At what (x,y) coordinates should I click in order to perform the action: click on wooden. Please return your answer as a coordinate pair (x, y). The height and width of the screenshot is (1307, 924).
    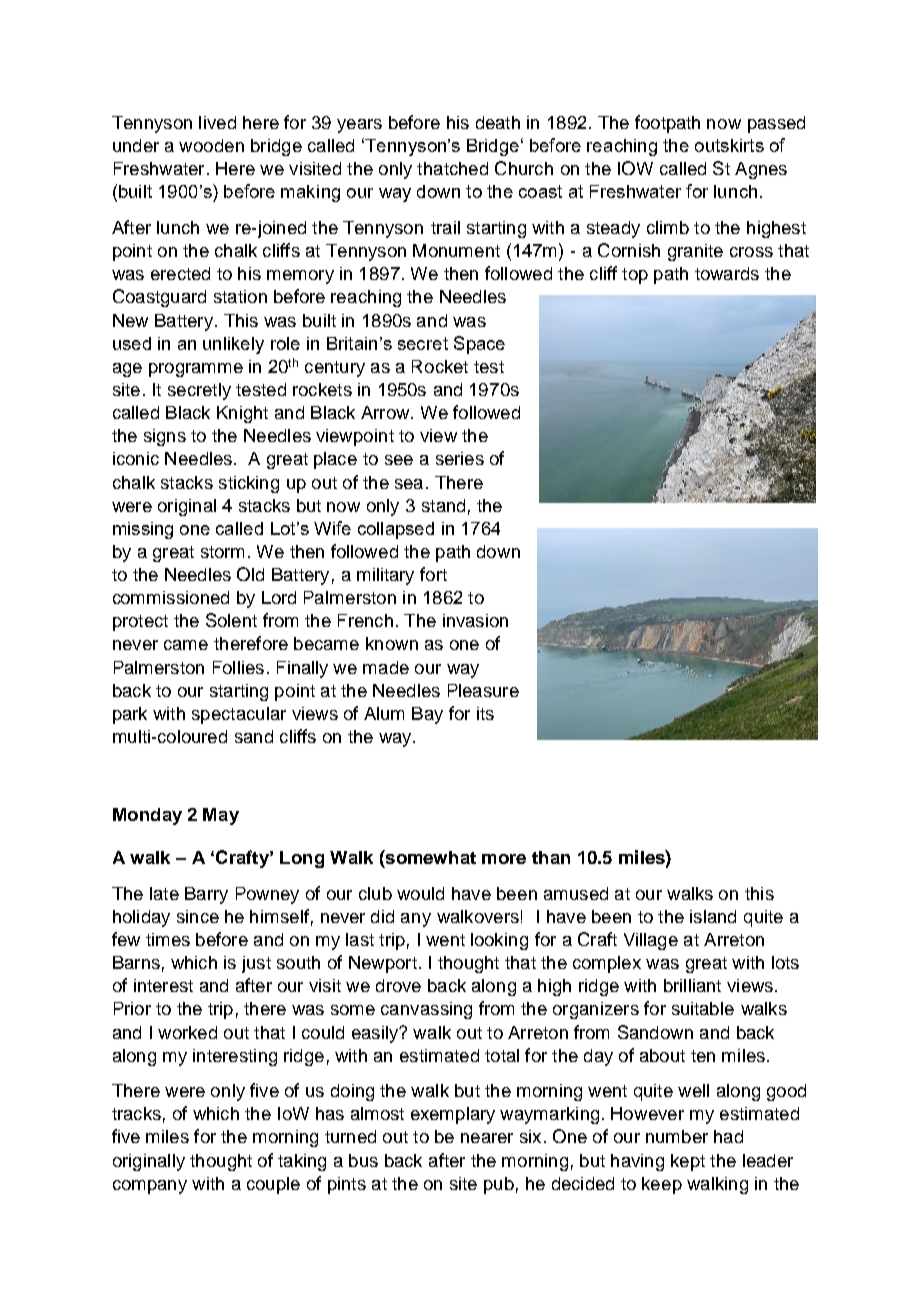
    Looking at the image, I should click on (211, 145).
